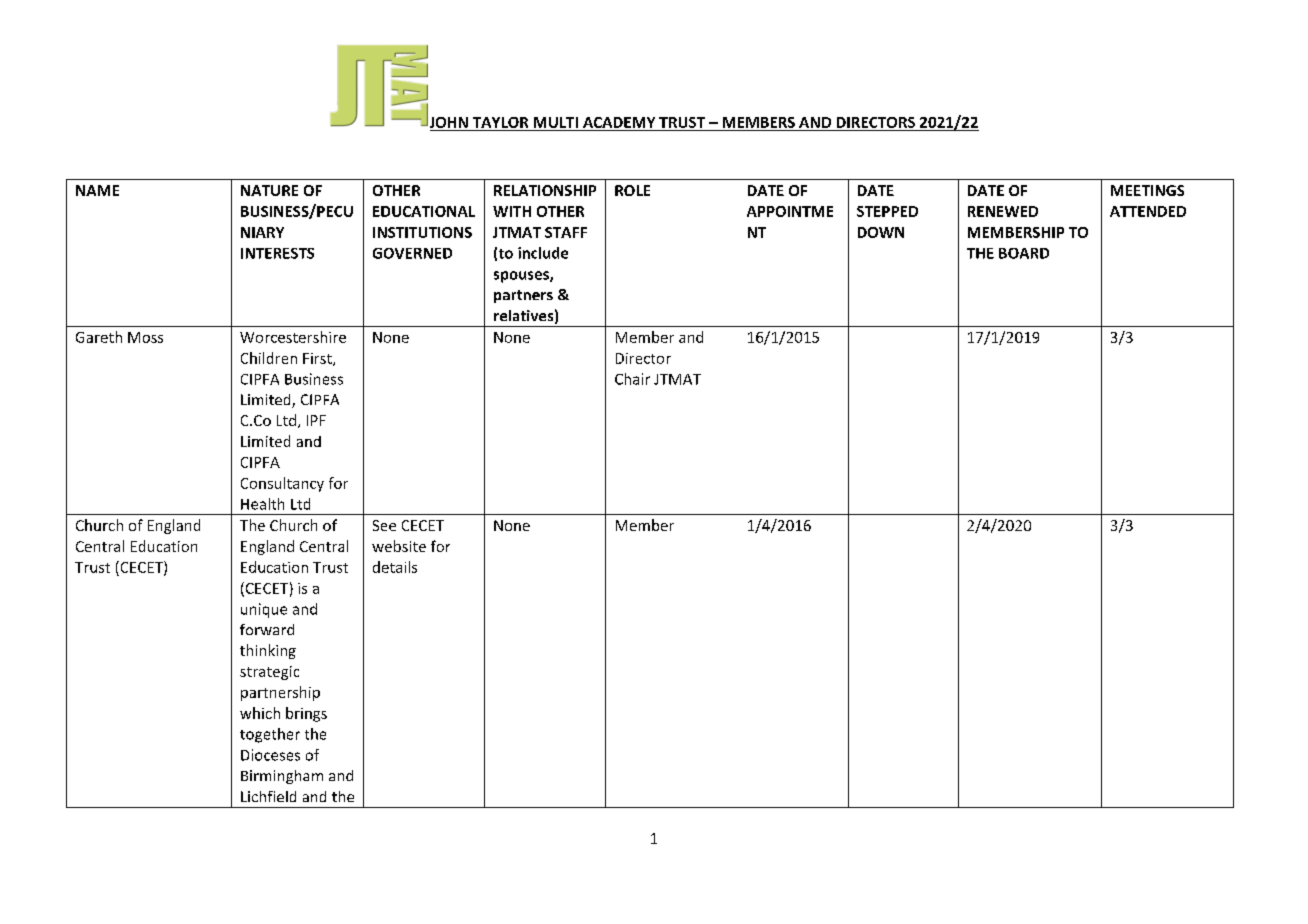  What do you see at coordinates (619, 122) in the screenshot?
I see `ACADEMY` at bounding box center [619, 122].
